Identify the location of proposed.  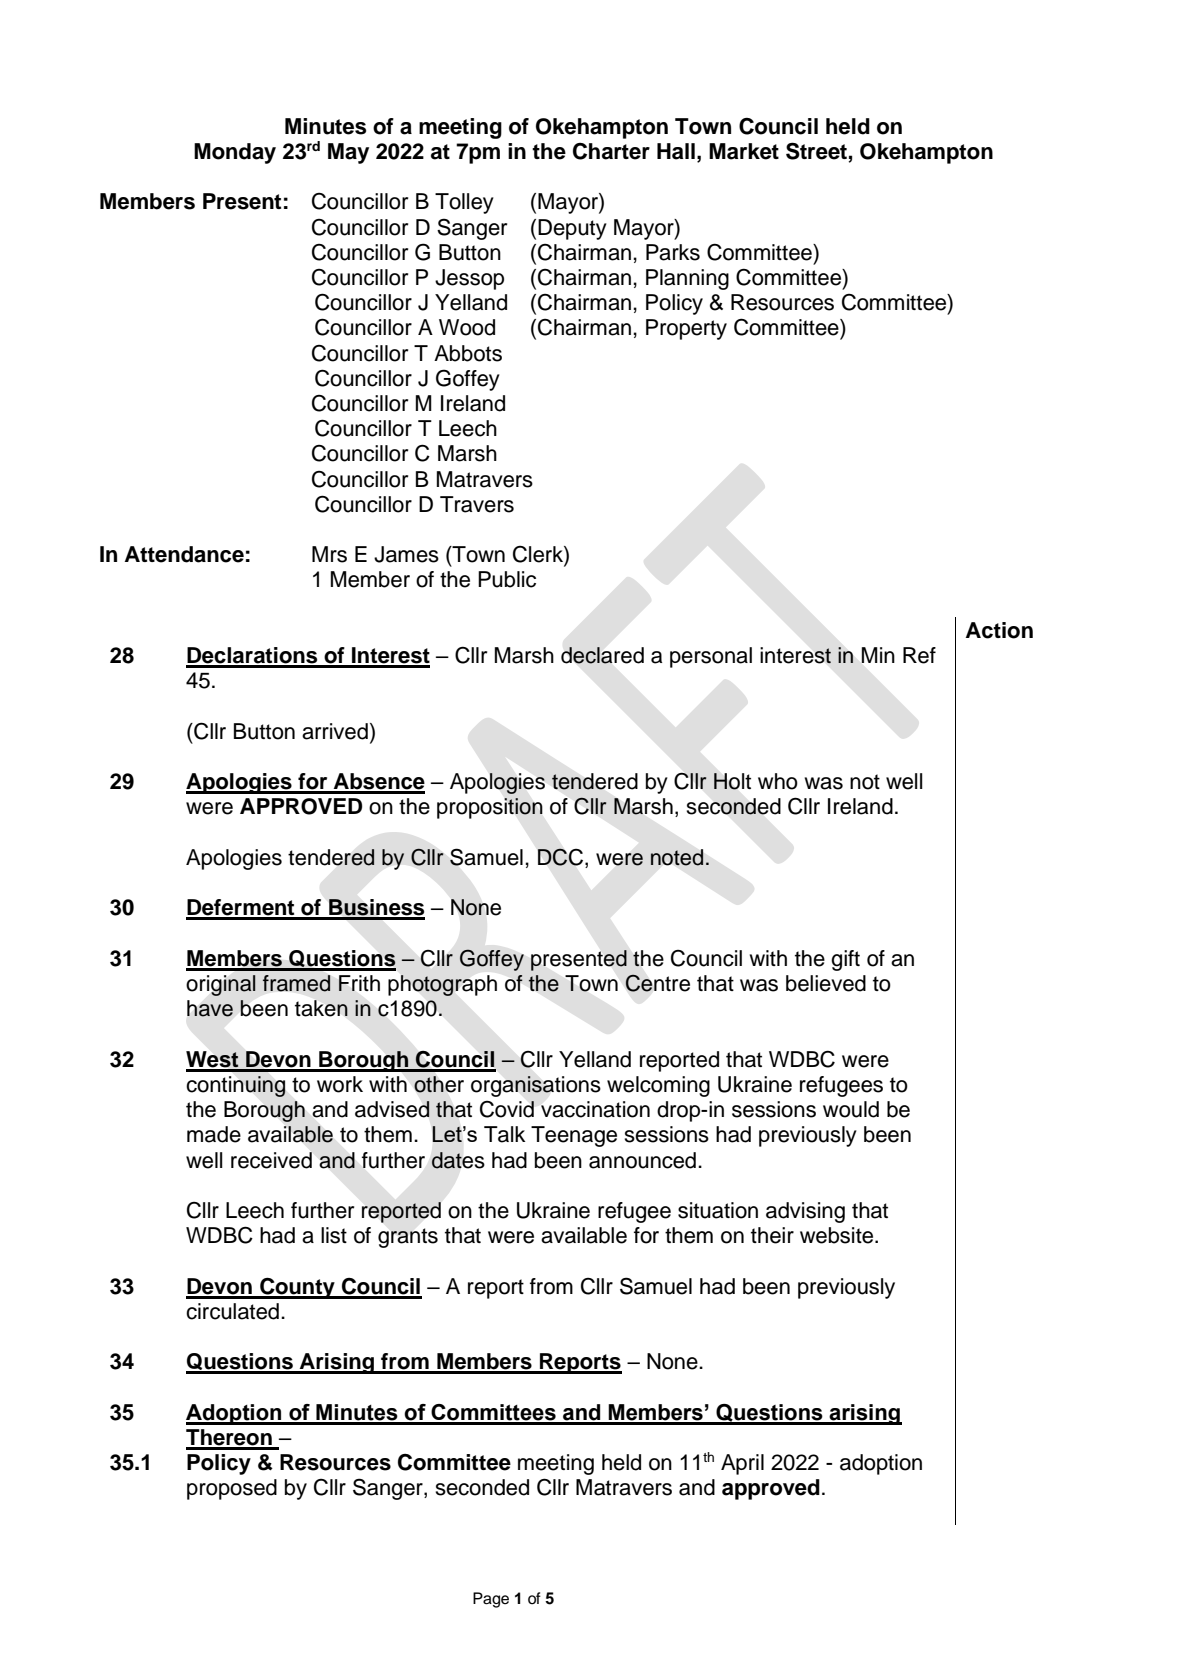
(232, 1489).
